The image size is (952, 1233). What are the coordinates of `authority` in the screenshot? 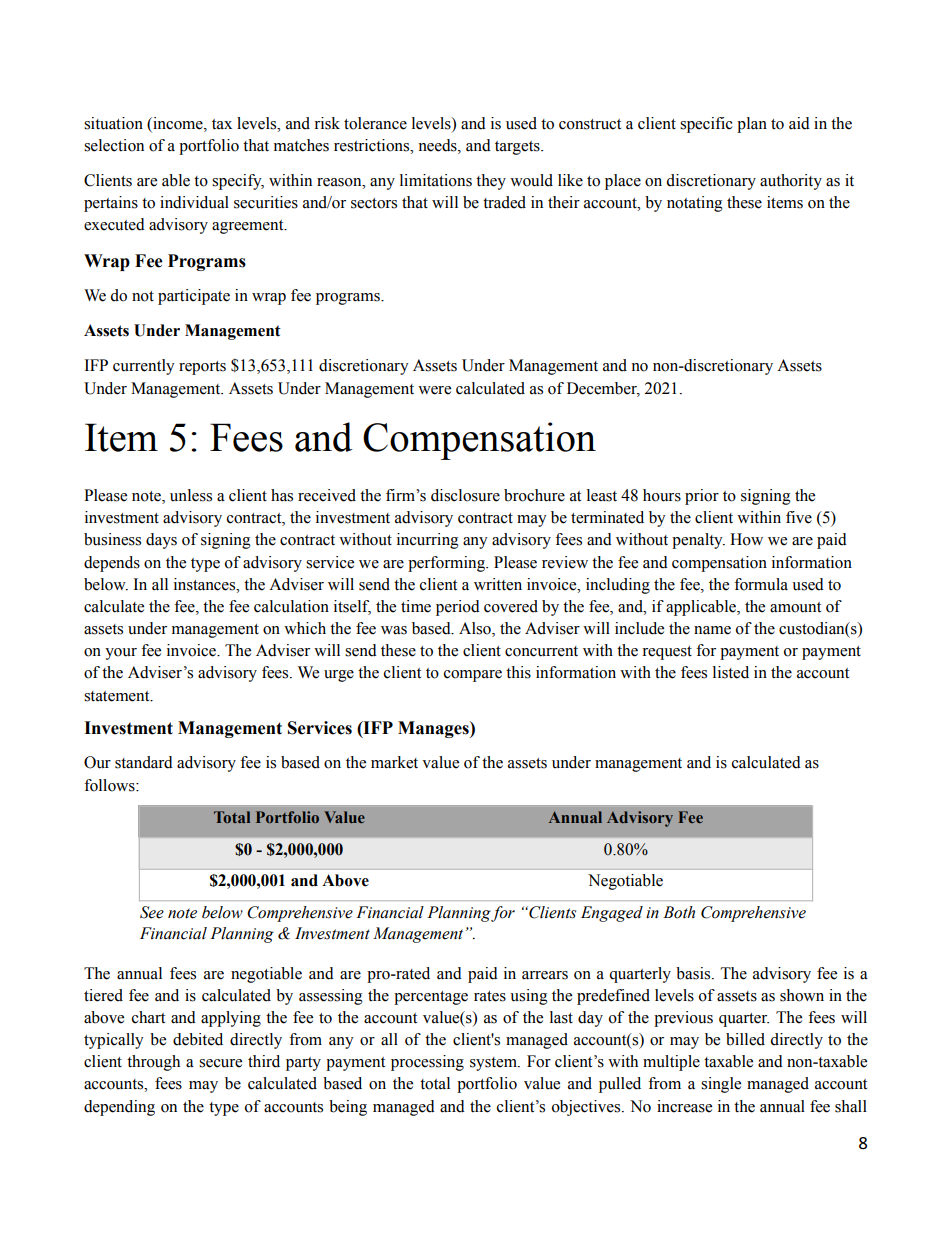 It's located at (791, 182).
